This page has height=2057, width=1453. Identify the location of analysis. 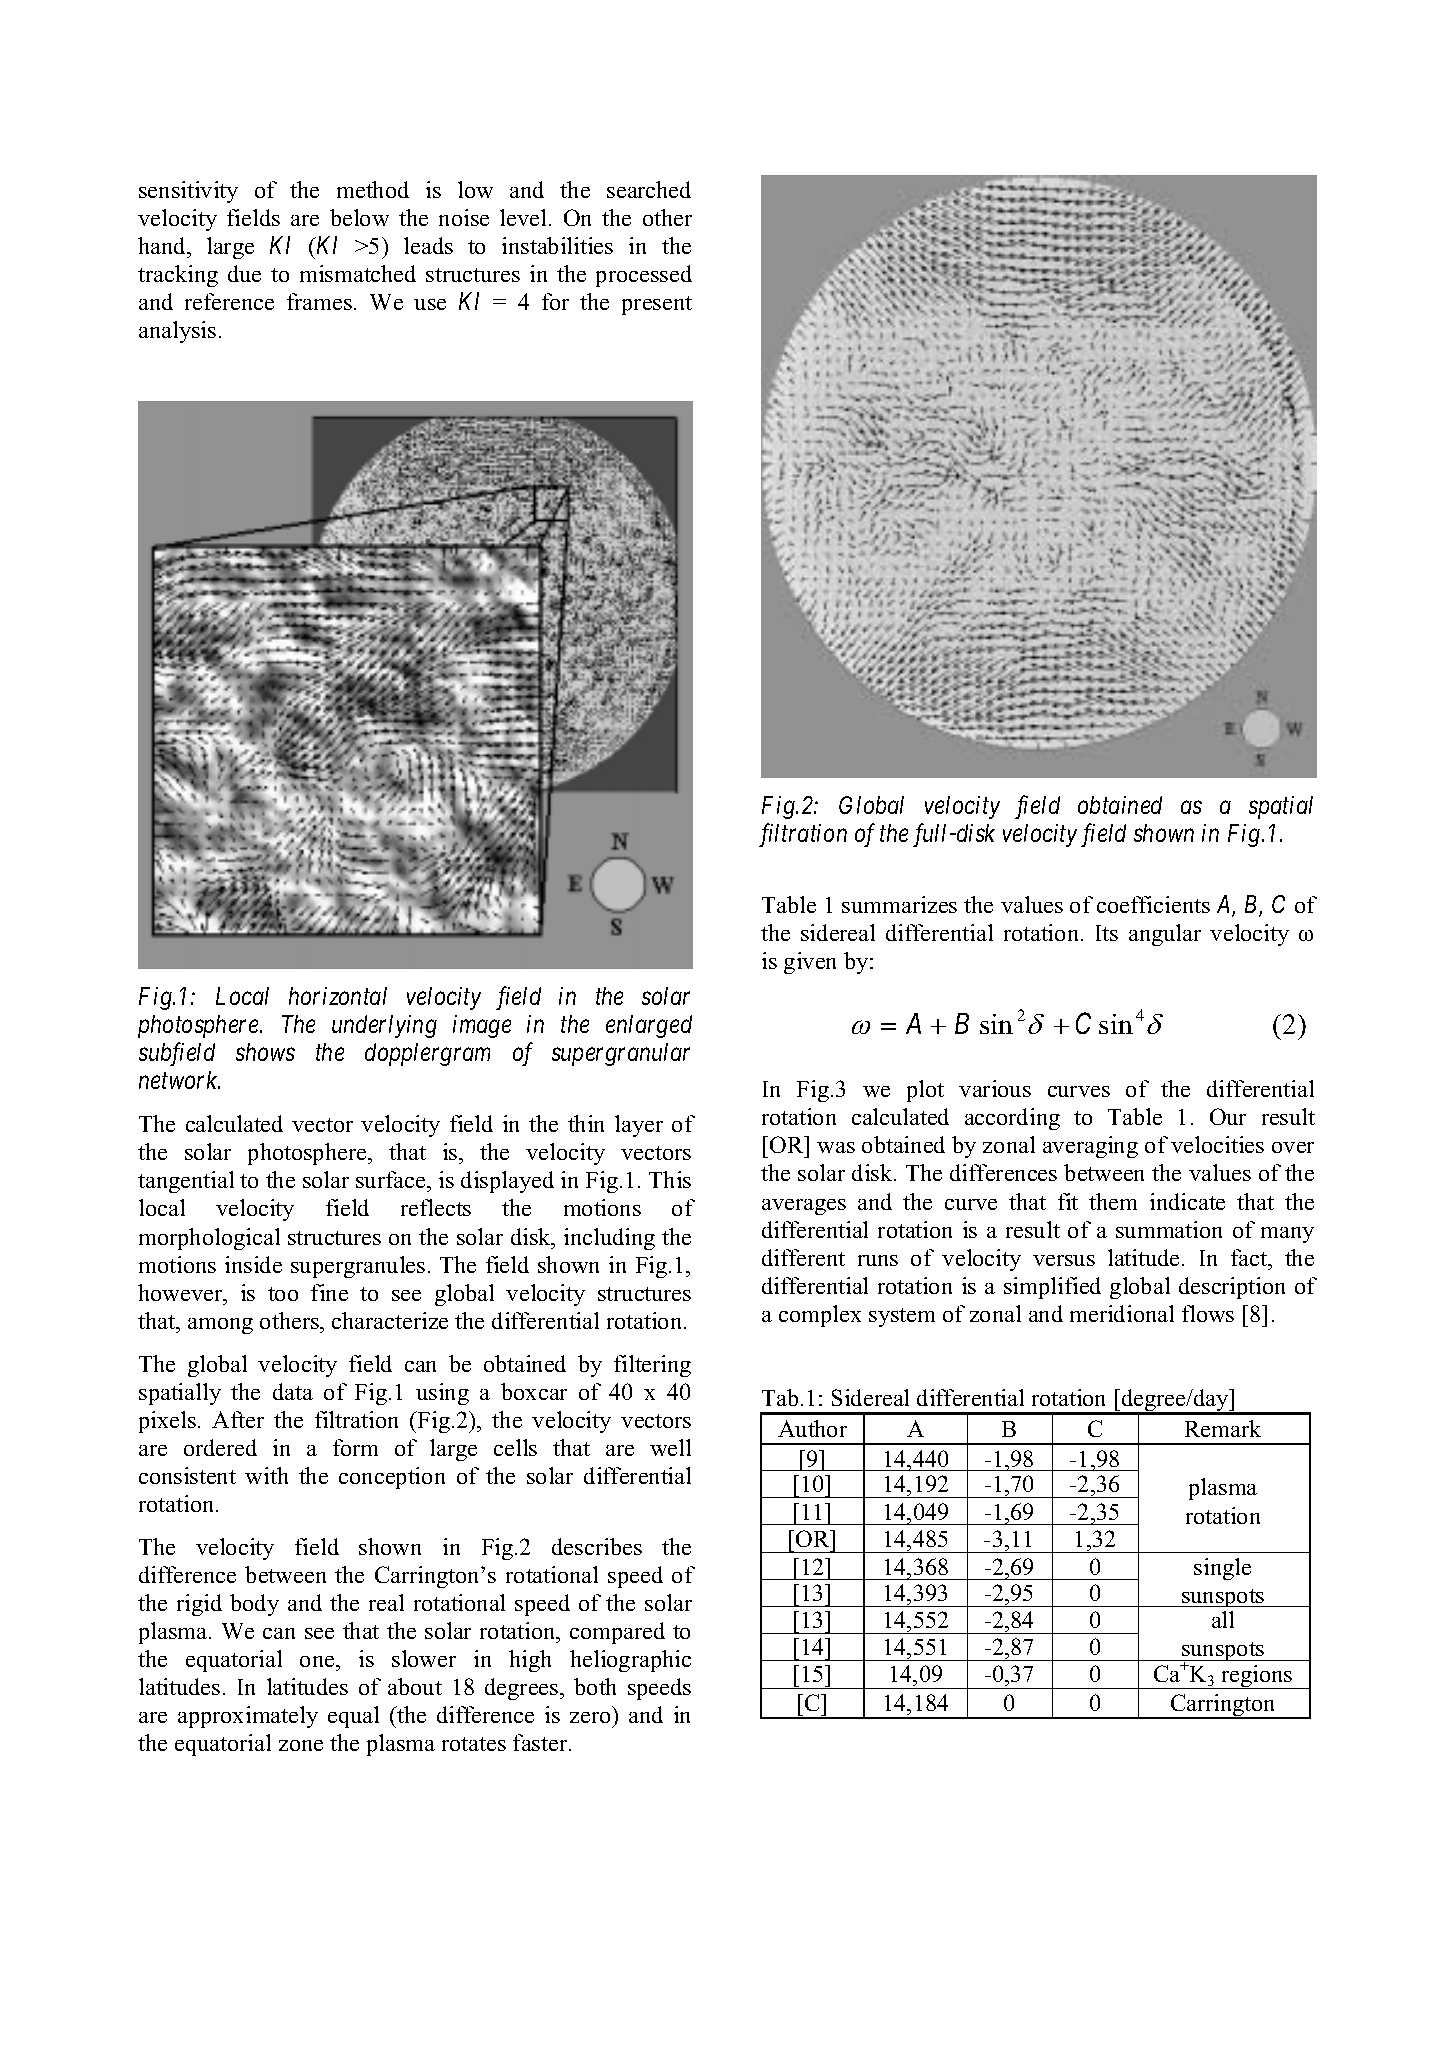
(177, 332).
